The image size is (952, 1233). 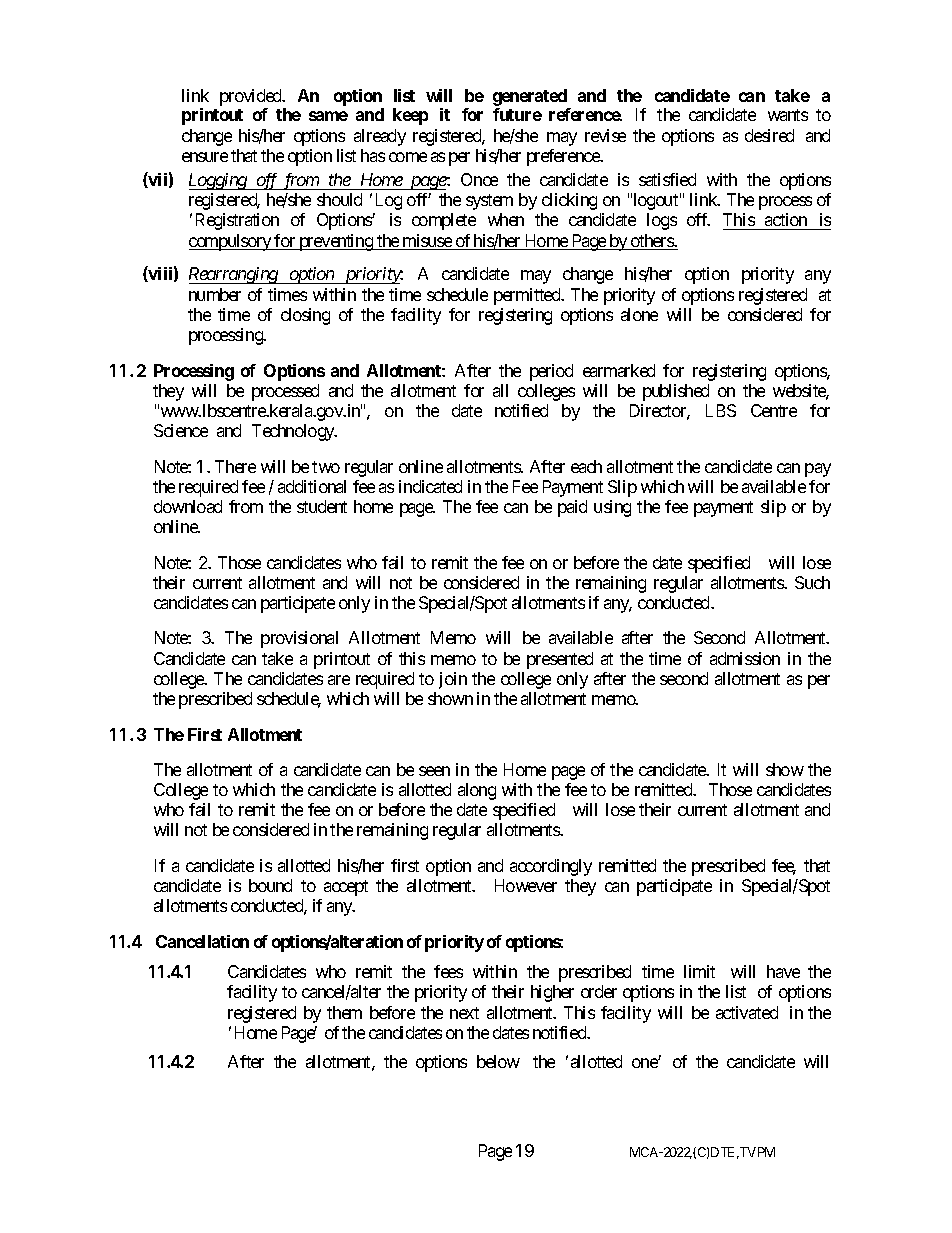 I want to click on provided, so click(x=252, y=97).
